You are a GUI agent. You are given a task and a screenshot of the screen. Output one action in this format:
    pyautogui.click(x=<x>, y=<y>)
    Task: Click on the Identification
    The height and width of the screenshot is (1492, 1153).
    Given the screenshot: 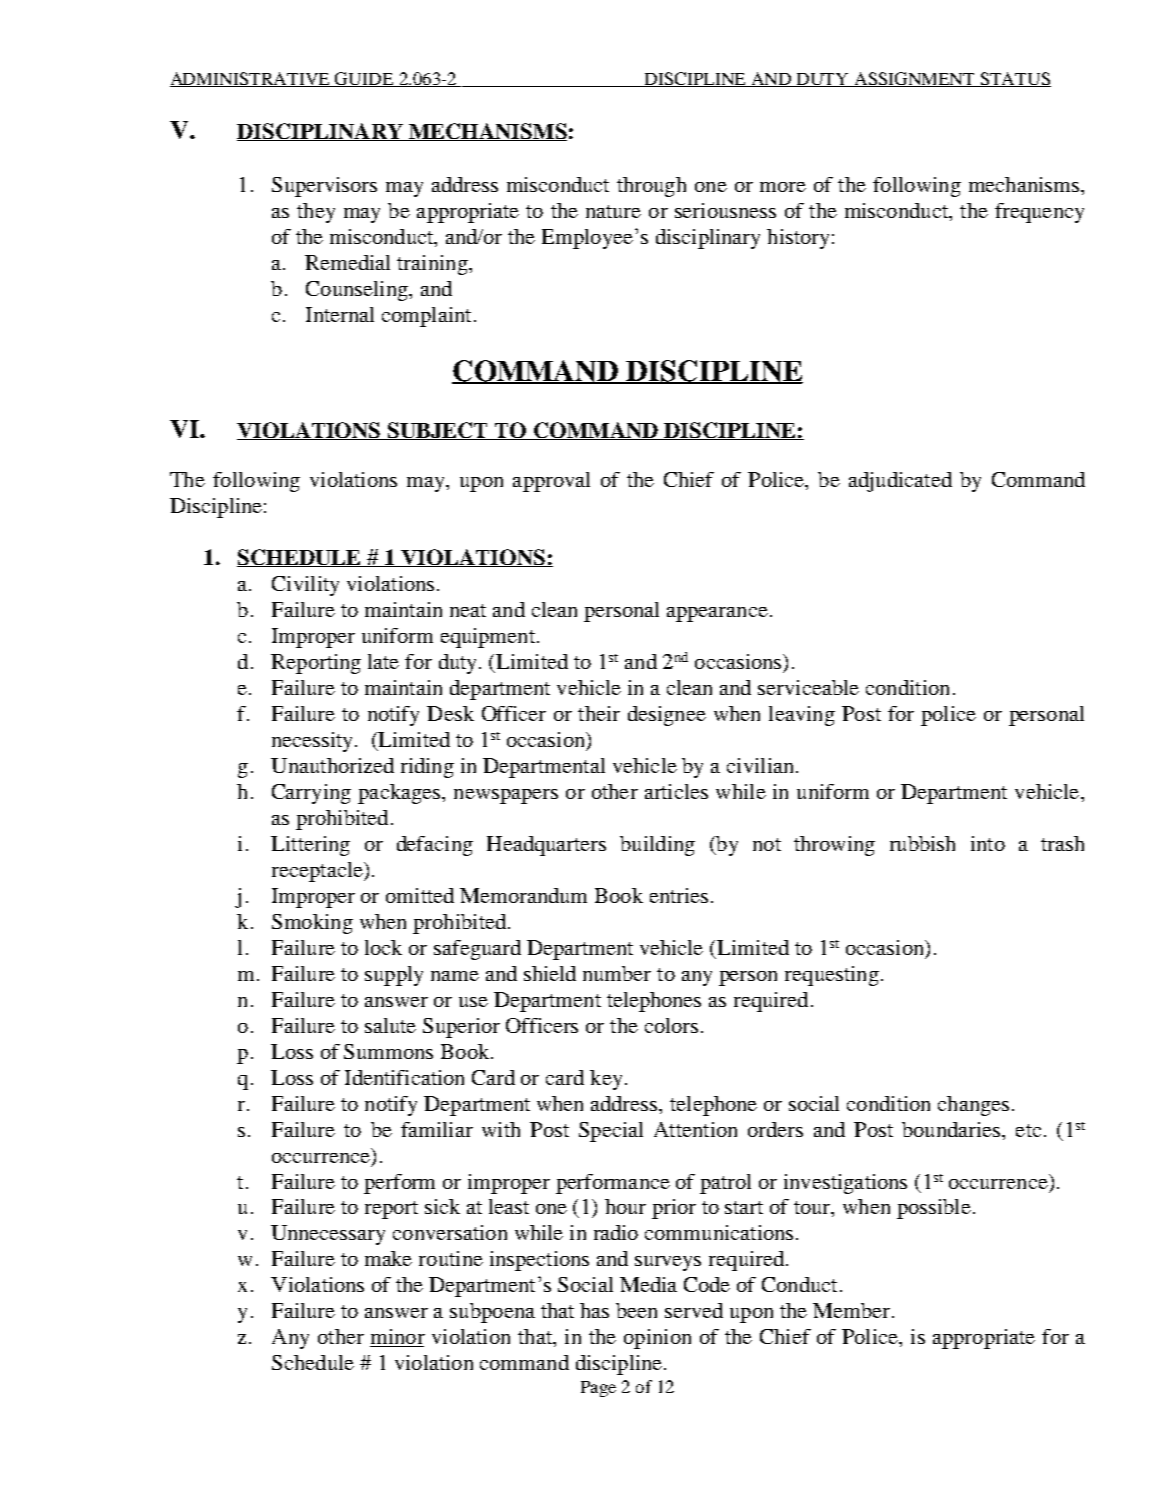 What is the action you would take?
    pyautogui.click(x=404, y=1077)
